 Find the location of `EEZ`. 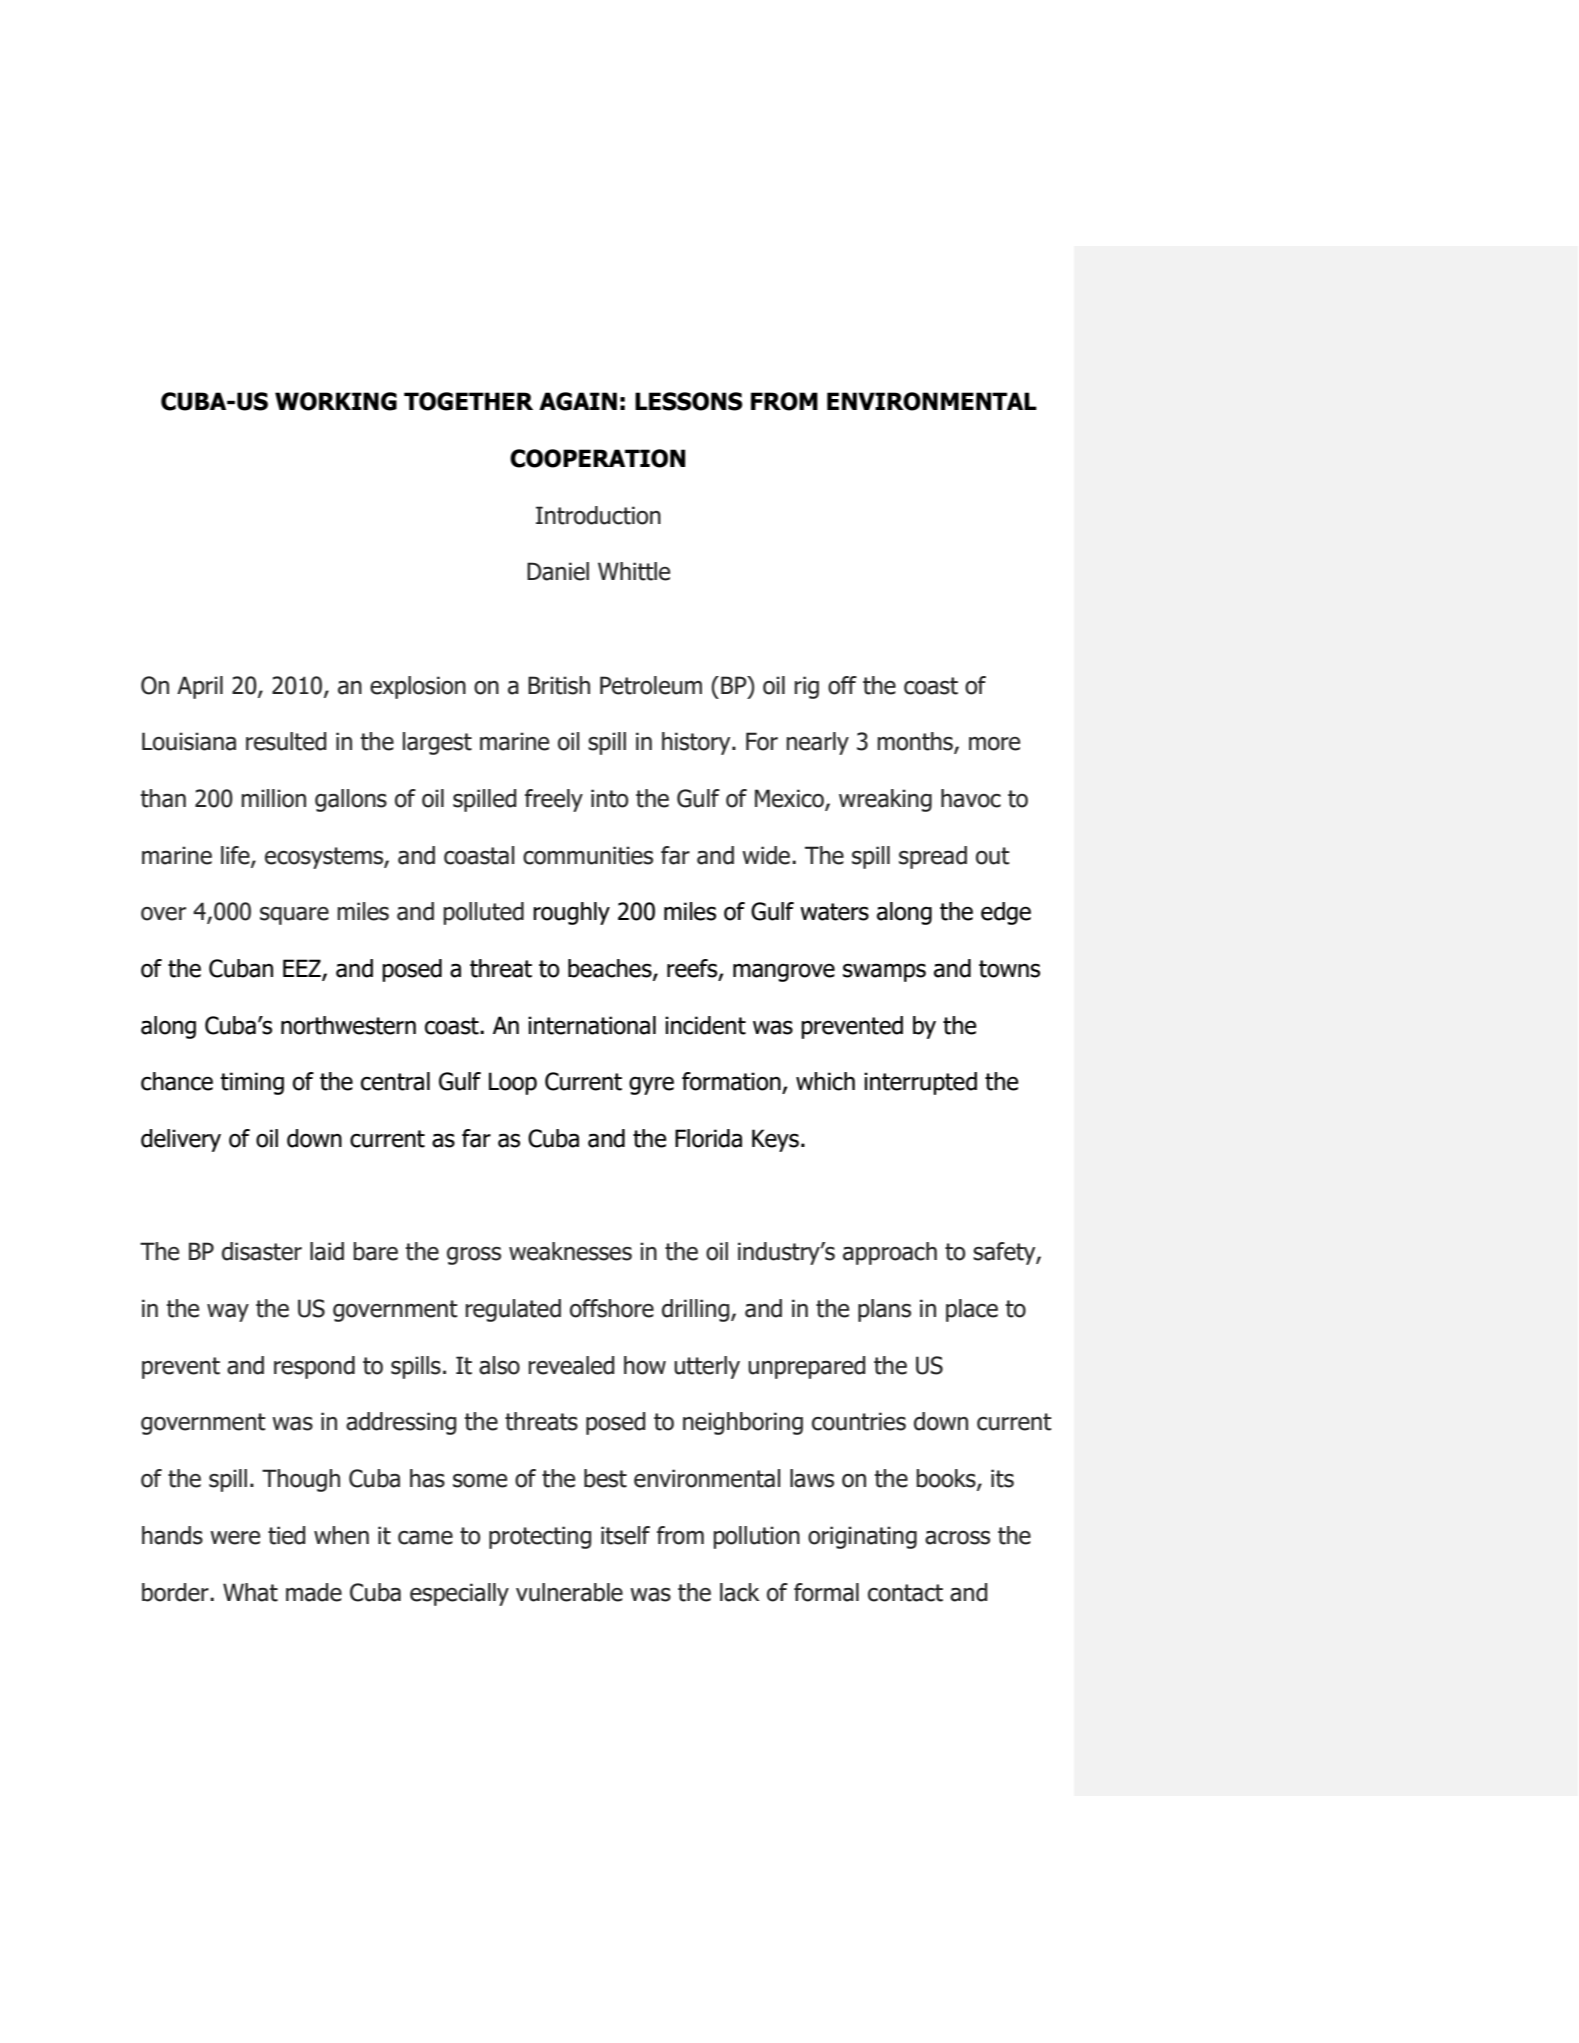

EEZ is located at coordinates (303, 969).
